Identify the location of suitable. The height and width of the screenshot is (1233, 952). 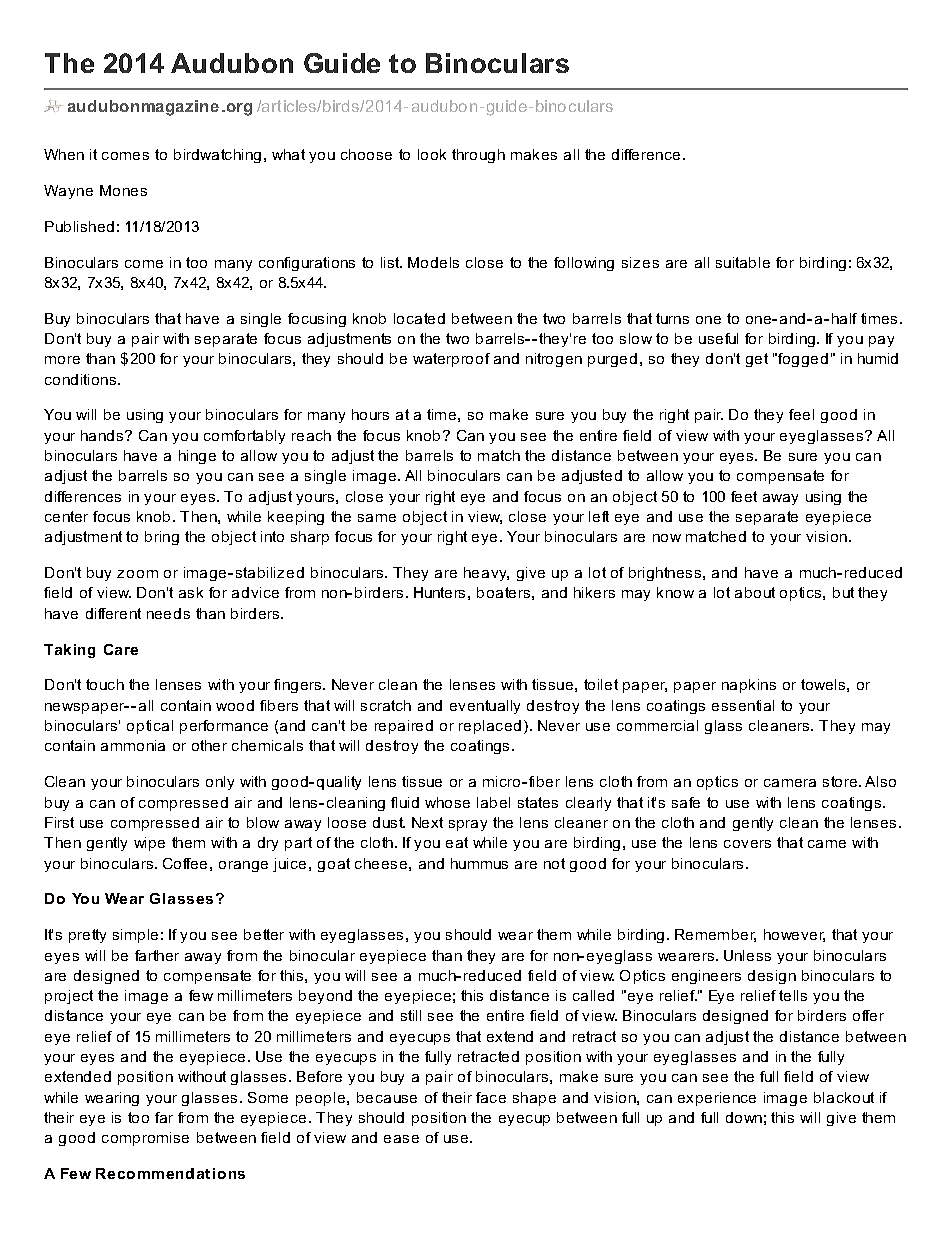
(743, 262).
